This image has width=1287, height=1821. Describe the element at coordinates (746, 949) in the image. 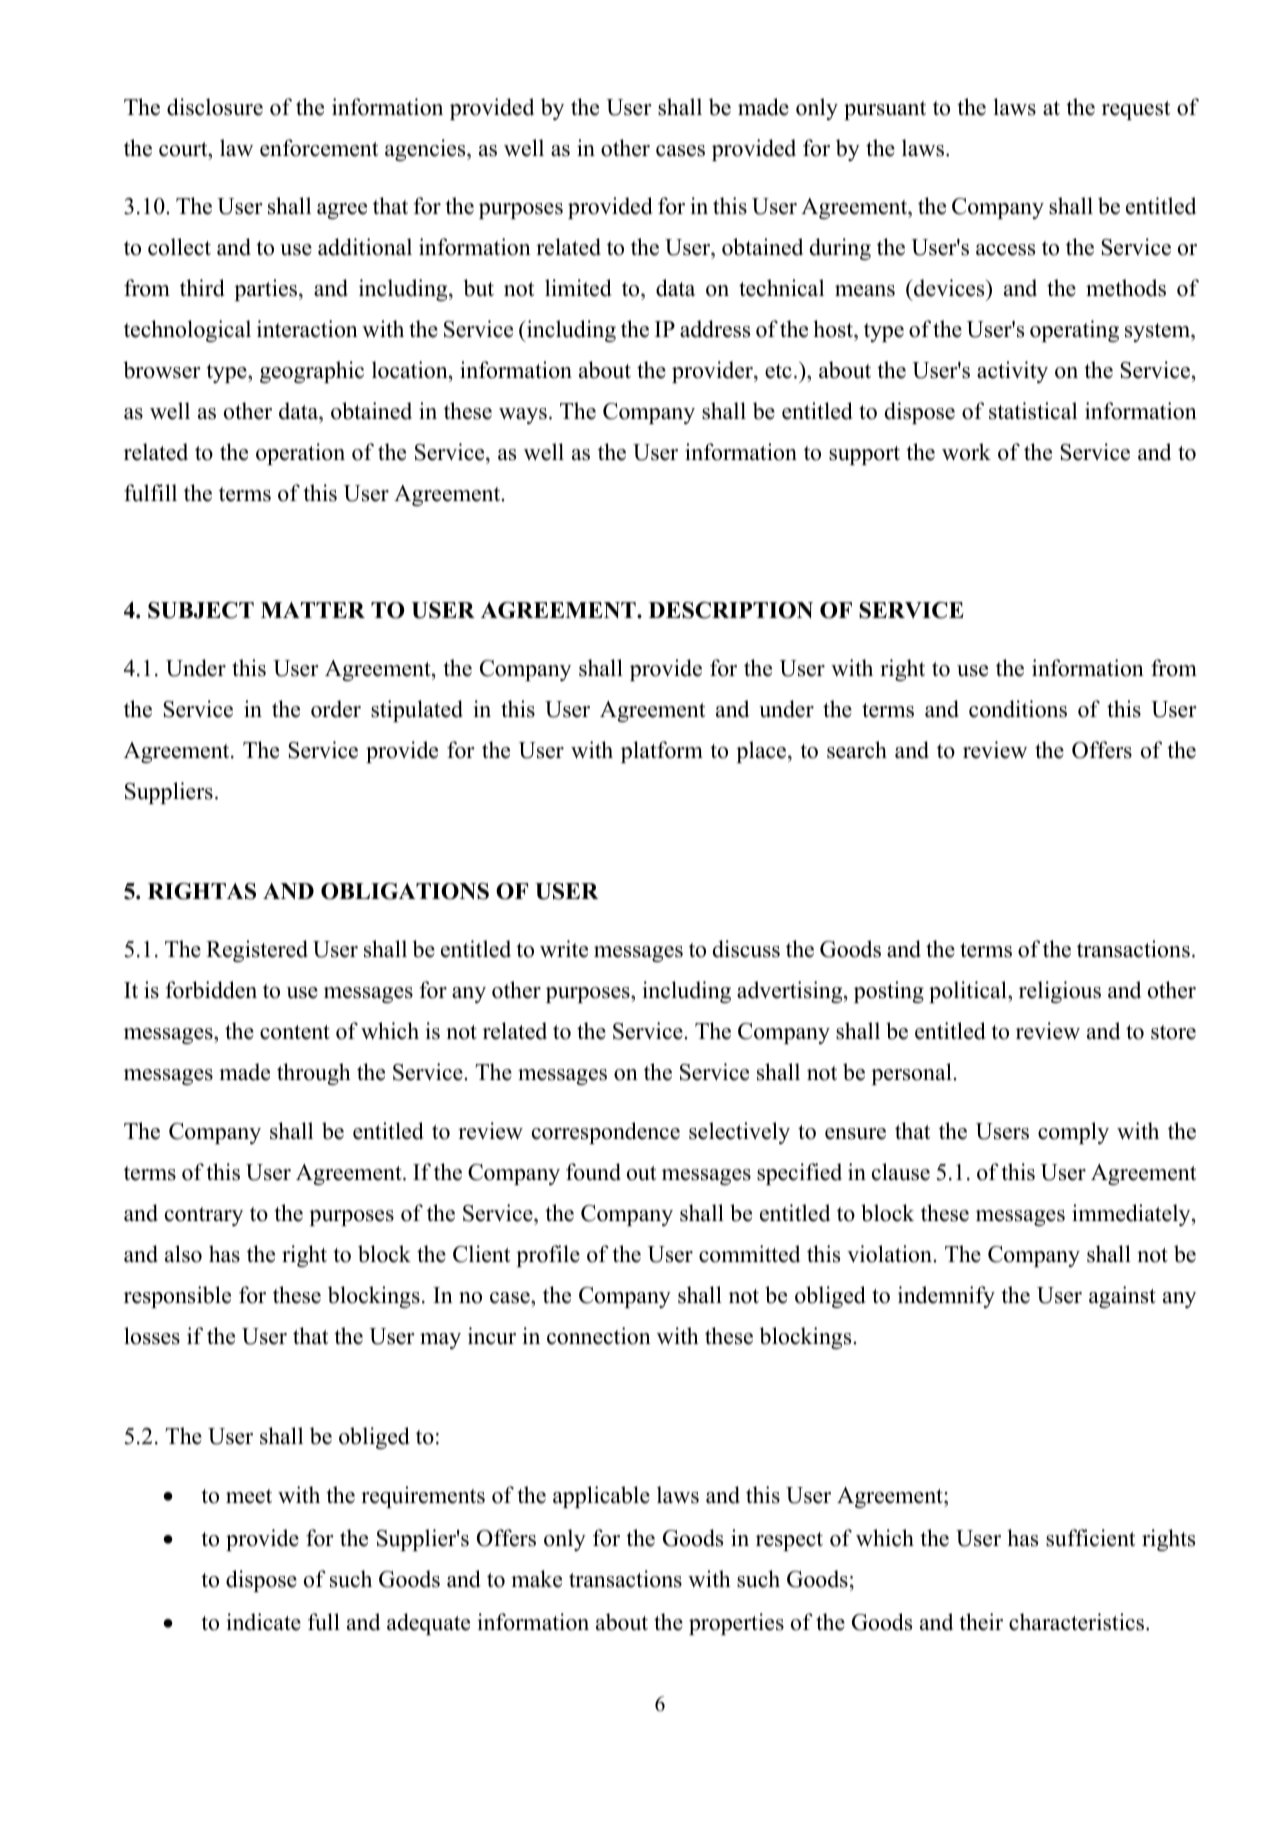

I see `discuss` at that location.
